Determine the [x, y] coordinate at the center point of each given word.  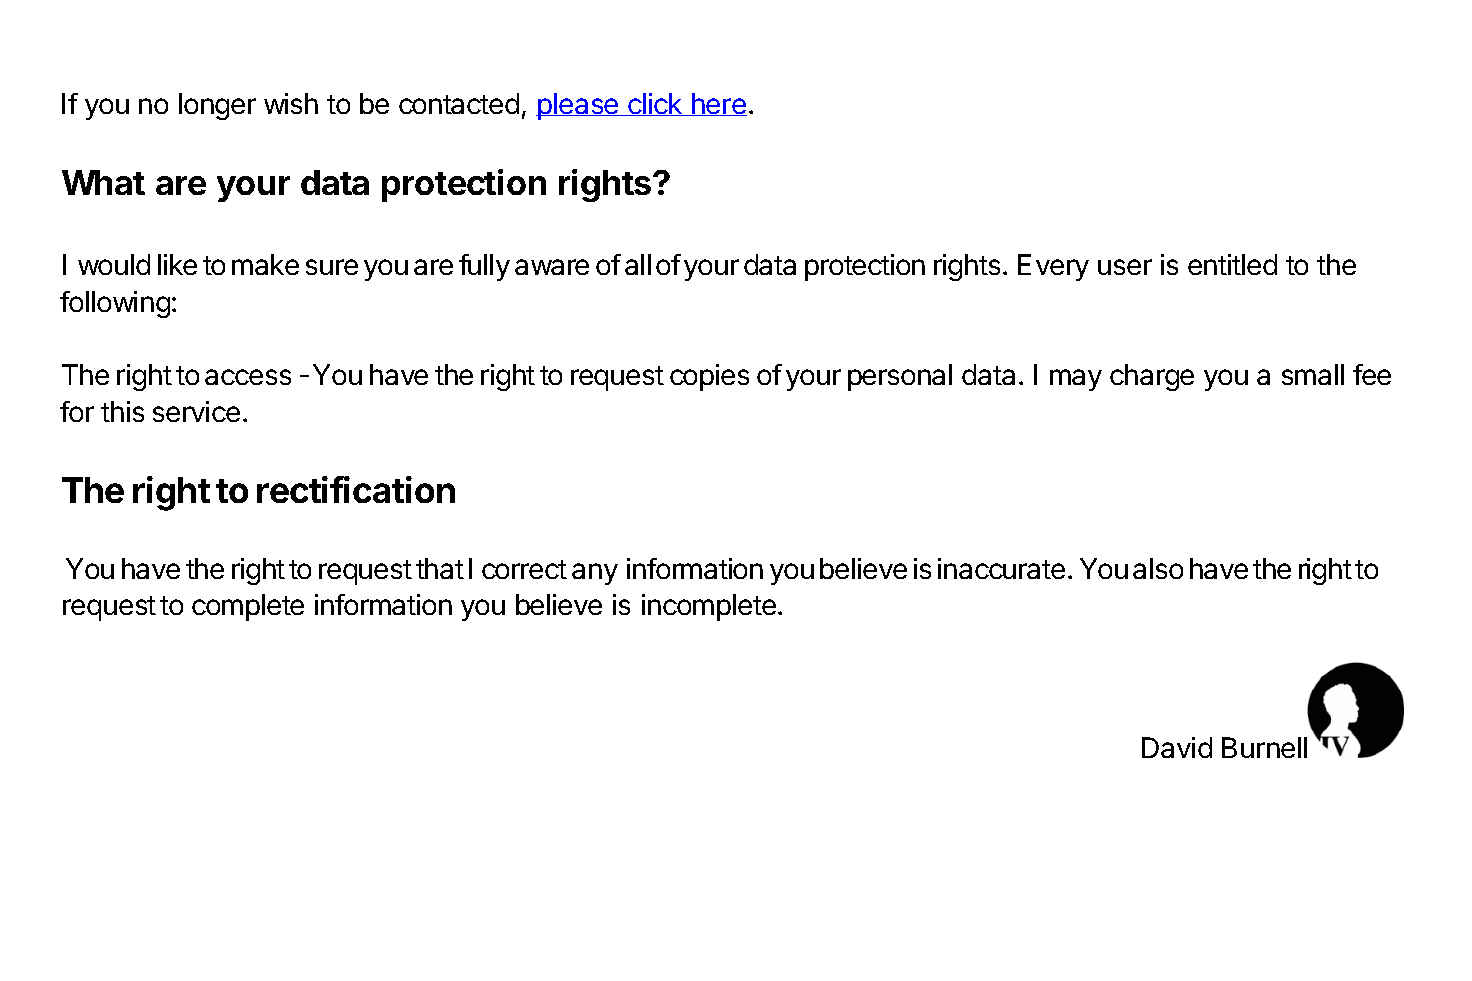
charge [1152, 377]
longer [217, 106]
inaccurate [1001, 568]
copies [709, 377]
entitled [1232, 264]
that [440, 568]
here [718, 104]
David [1177, 747]
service [196, 411]
